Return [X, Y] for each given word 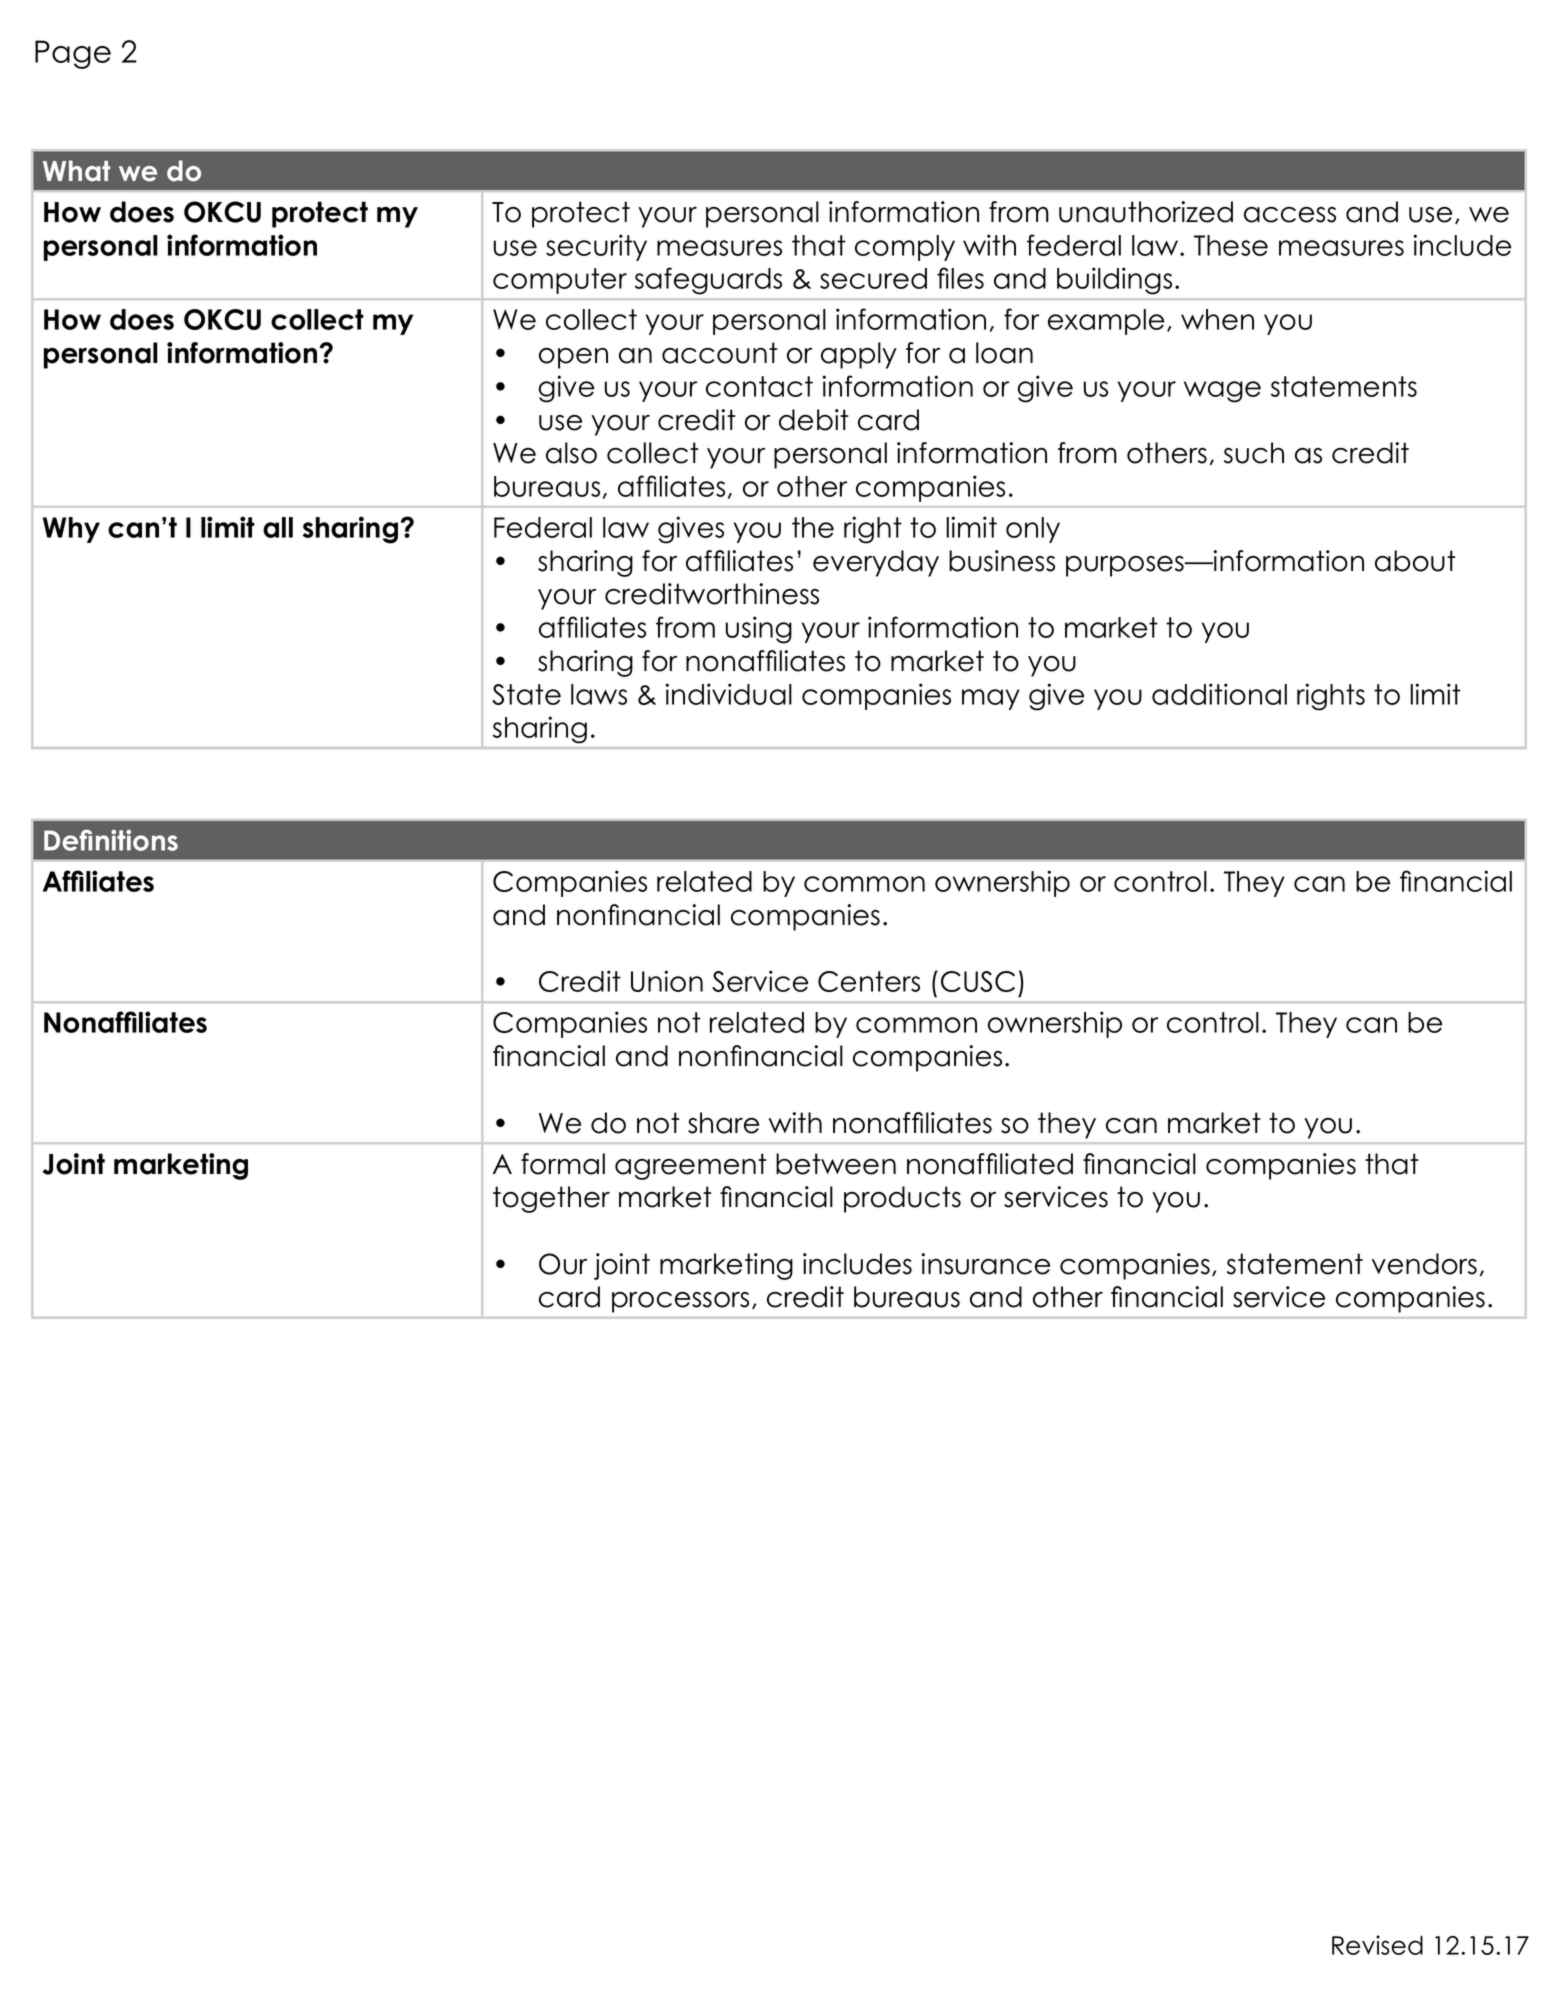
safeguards [708, 281]
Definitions [111, 840]
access [1290, 215]
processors [680, 1302]
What [76, 171]
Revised [1377, 1945]
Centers [869, 981]
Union [667, 981]
